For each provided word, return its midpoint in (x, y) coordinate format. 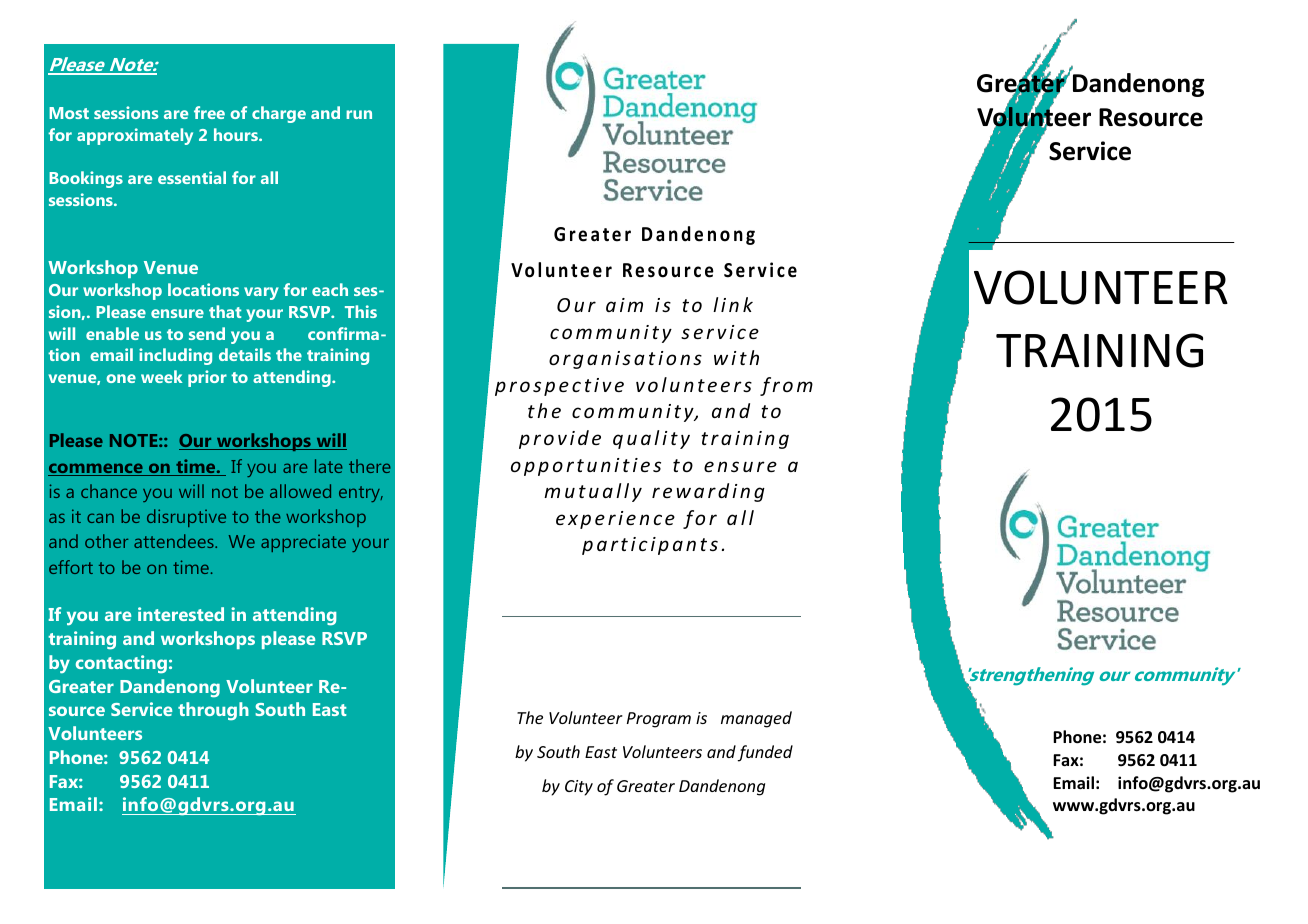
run (359, 114)
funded (765, 753)
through (213, 711)
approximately (135, 136)
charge (279, 114)
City (579, 788)
